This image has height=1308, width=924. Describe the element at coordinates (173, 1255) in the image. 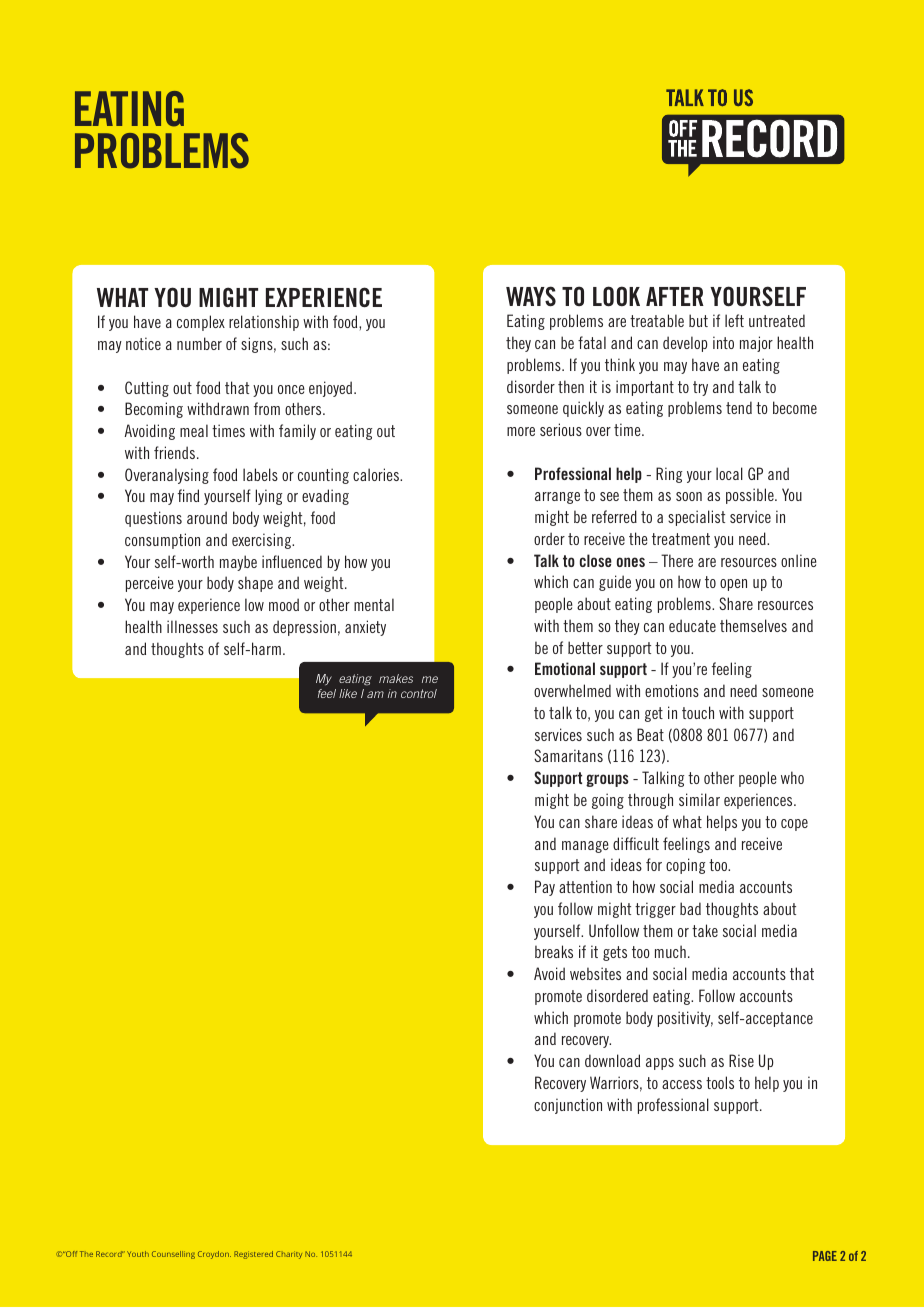

I see `Counselling` at that location.
